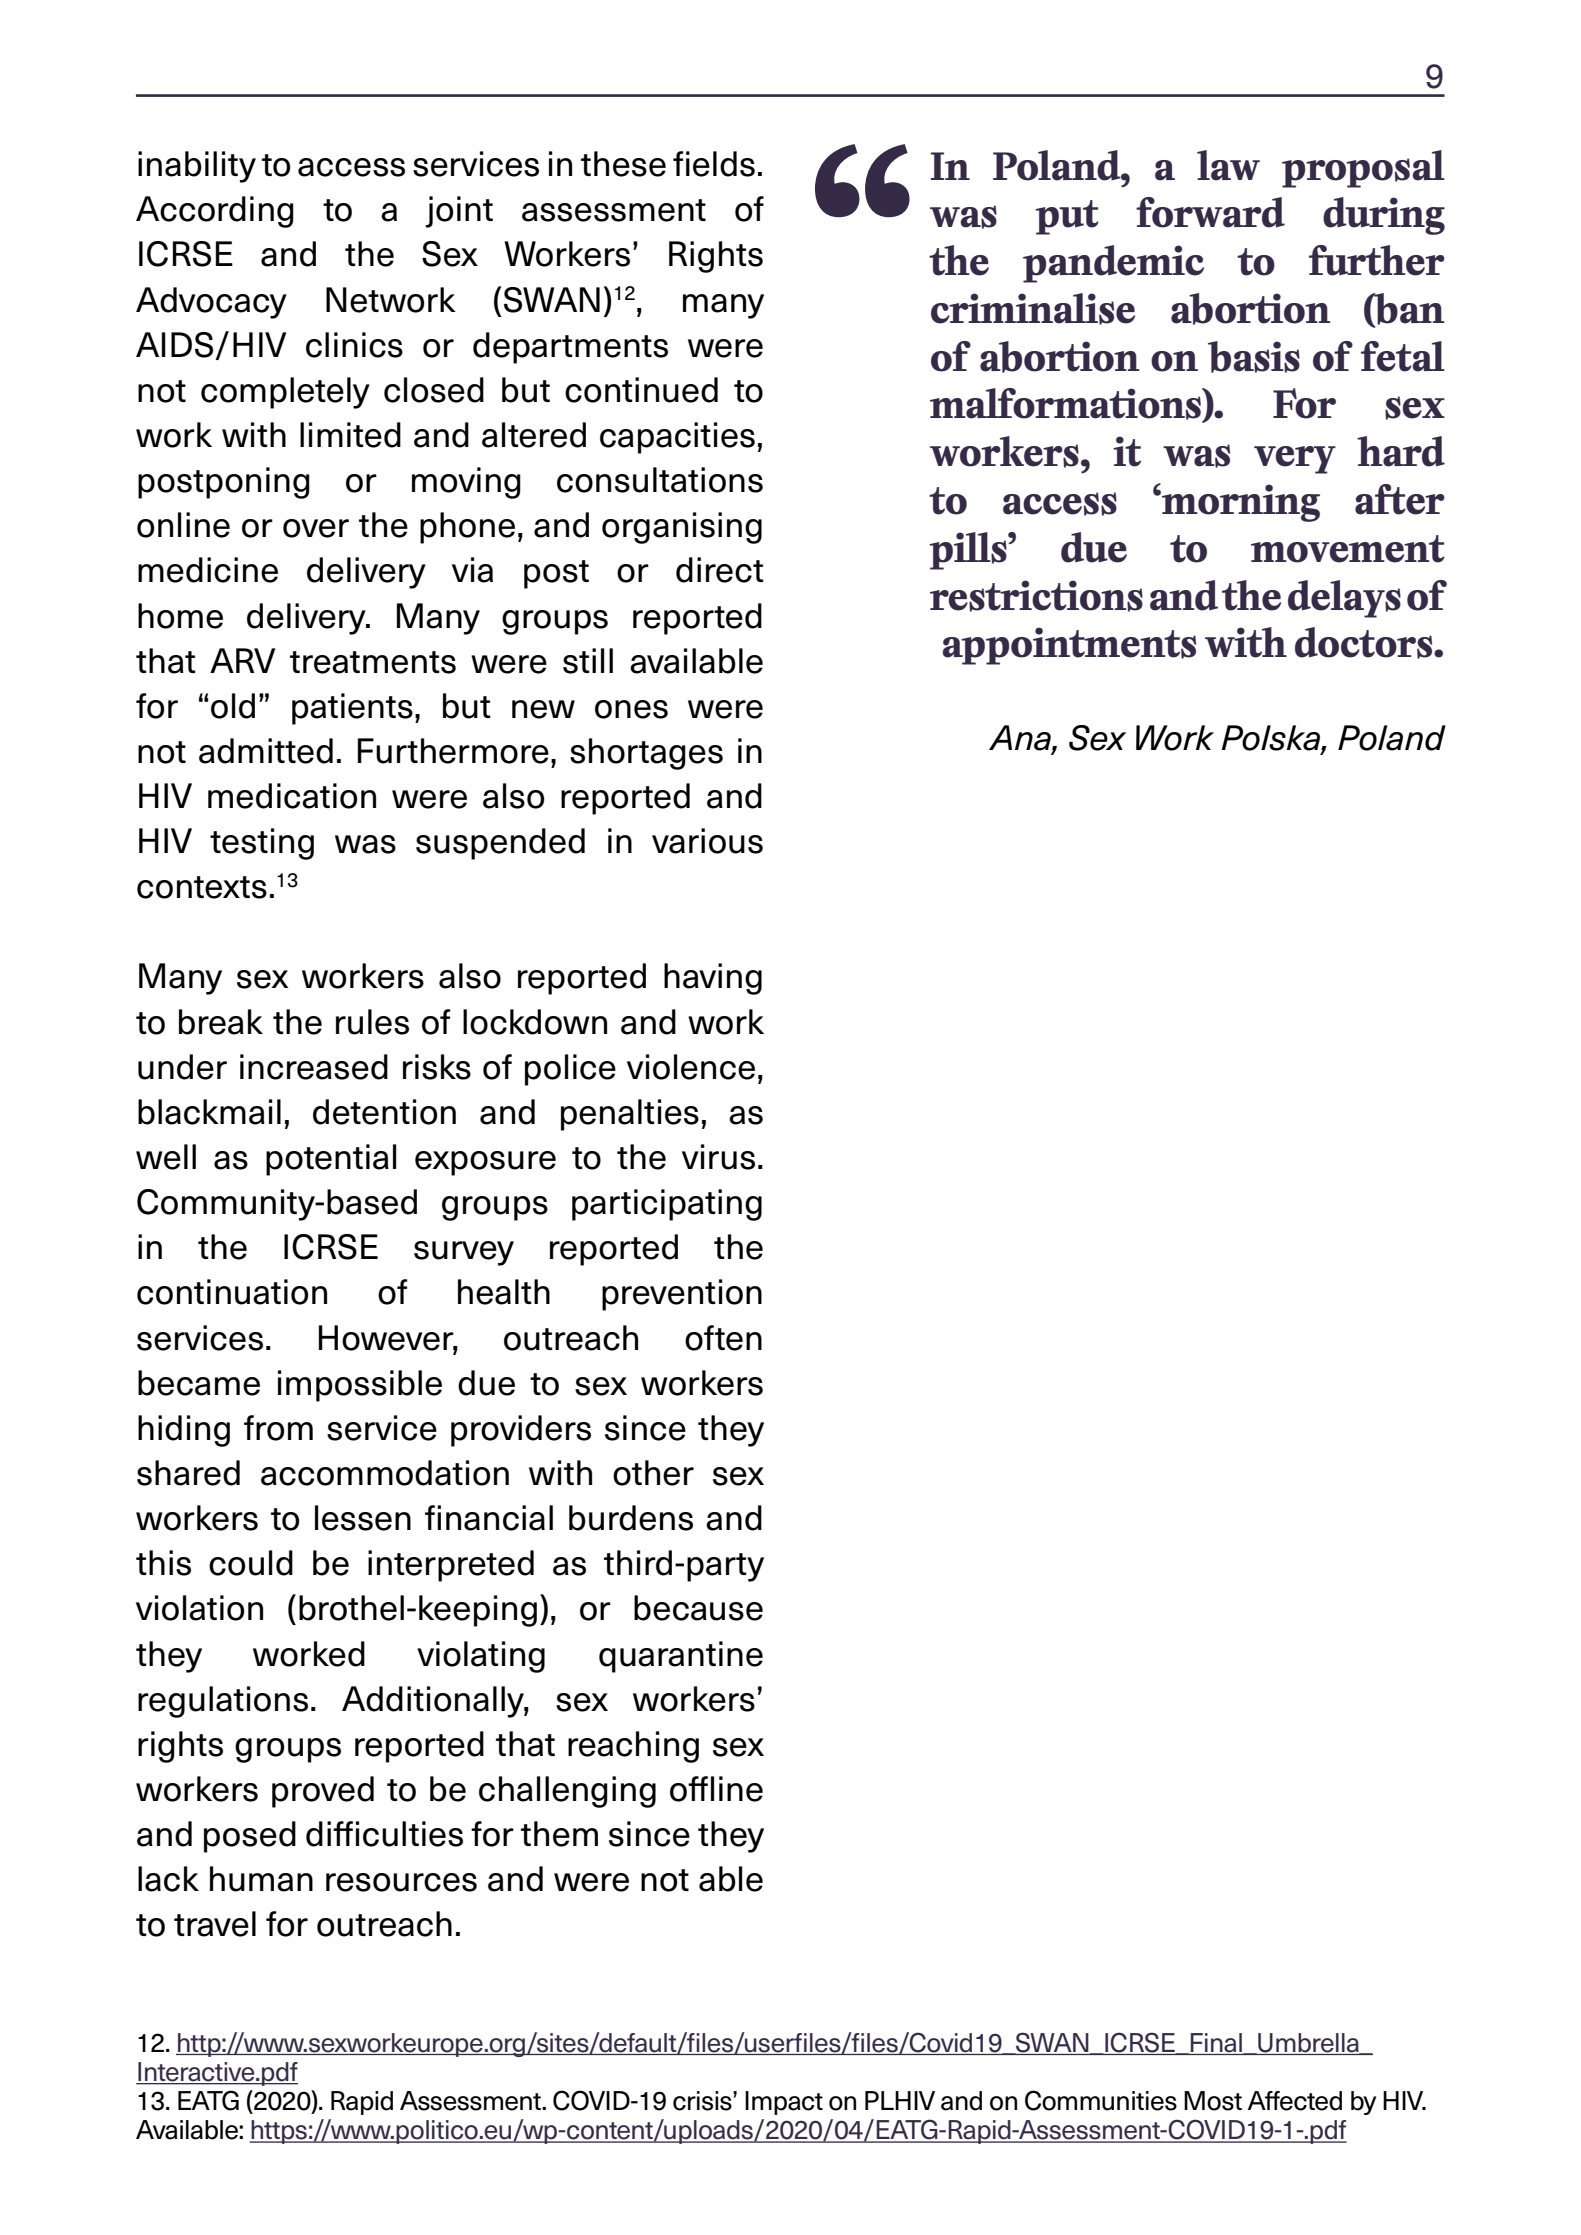 Image resolution: width=1581 pixels, height=2235 pixels. What do you see at coordinates (714, 164) in the screenshot?
I see `fields` at bounding box center [714, 164].
